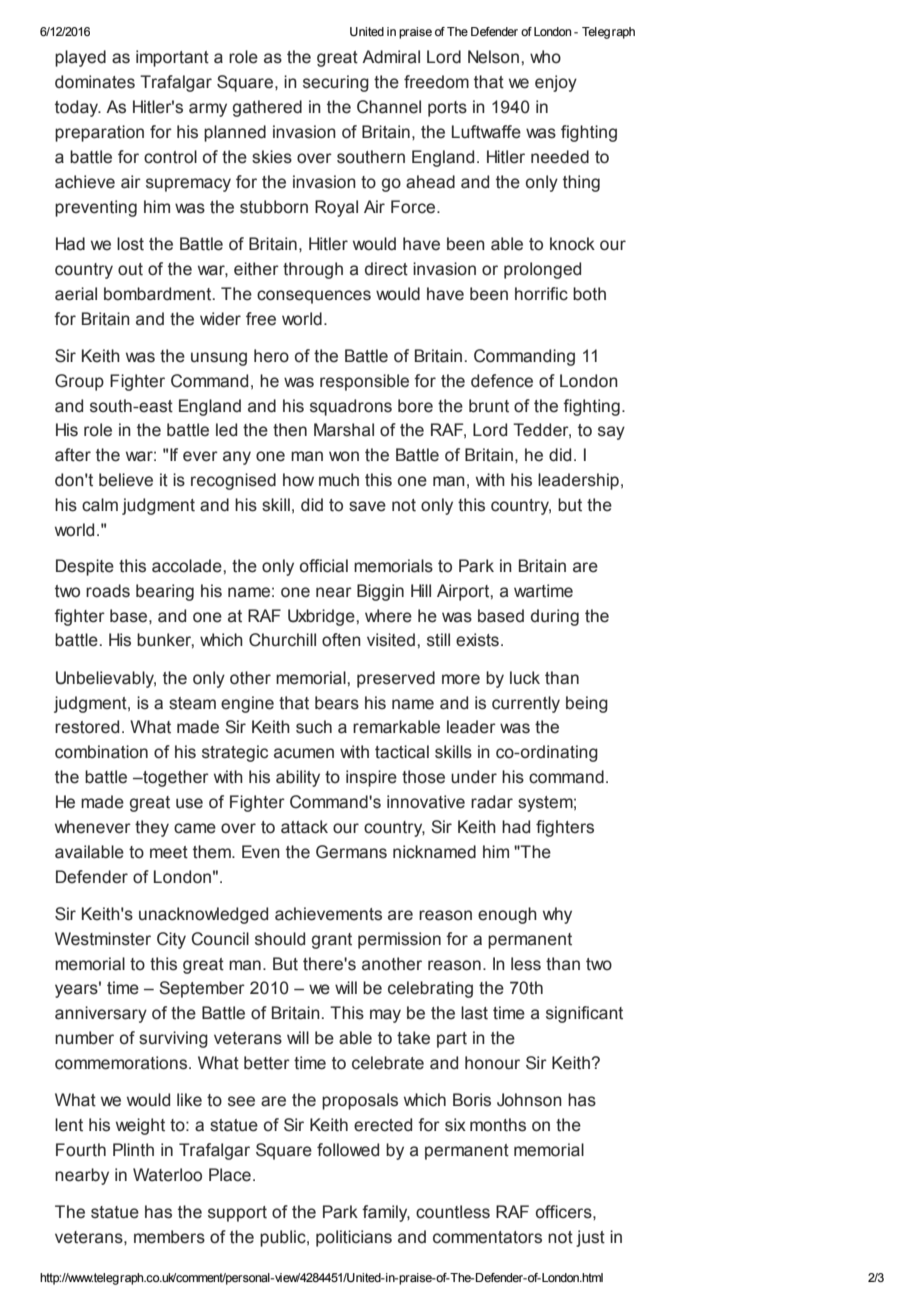  Describe the element at coordinates (341, 640) in the screenshot. I see `often` at that location.
